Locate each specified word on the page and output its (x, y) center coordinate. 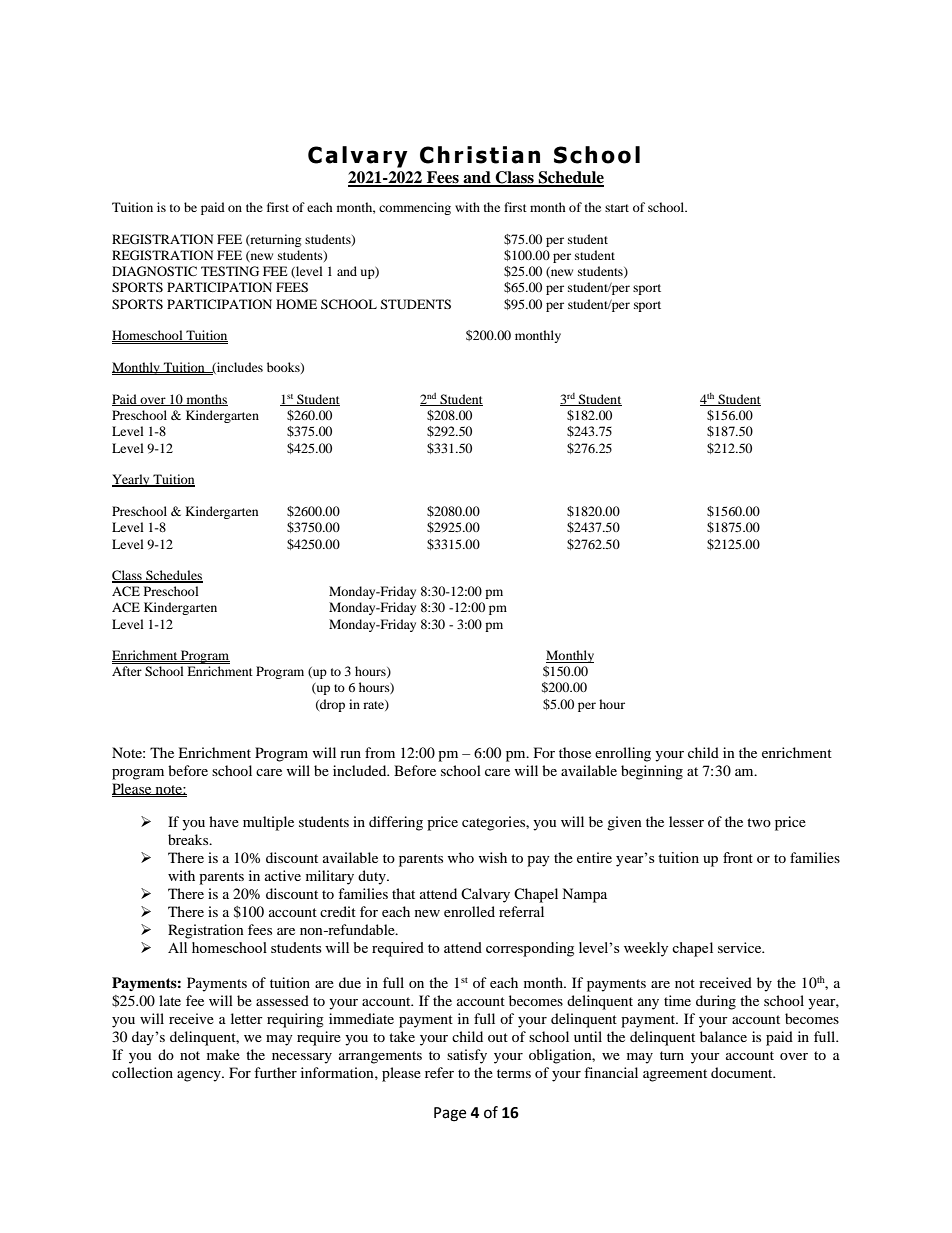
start (617, 208)
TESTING (230, 271)
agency (200, 1076)
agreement (675, 1075)
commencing (415, 208)
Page (450, 1114)
